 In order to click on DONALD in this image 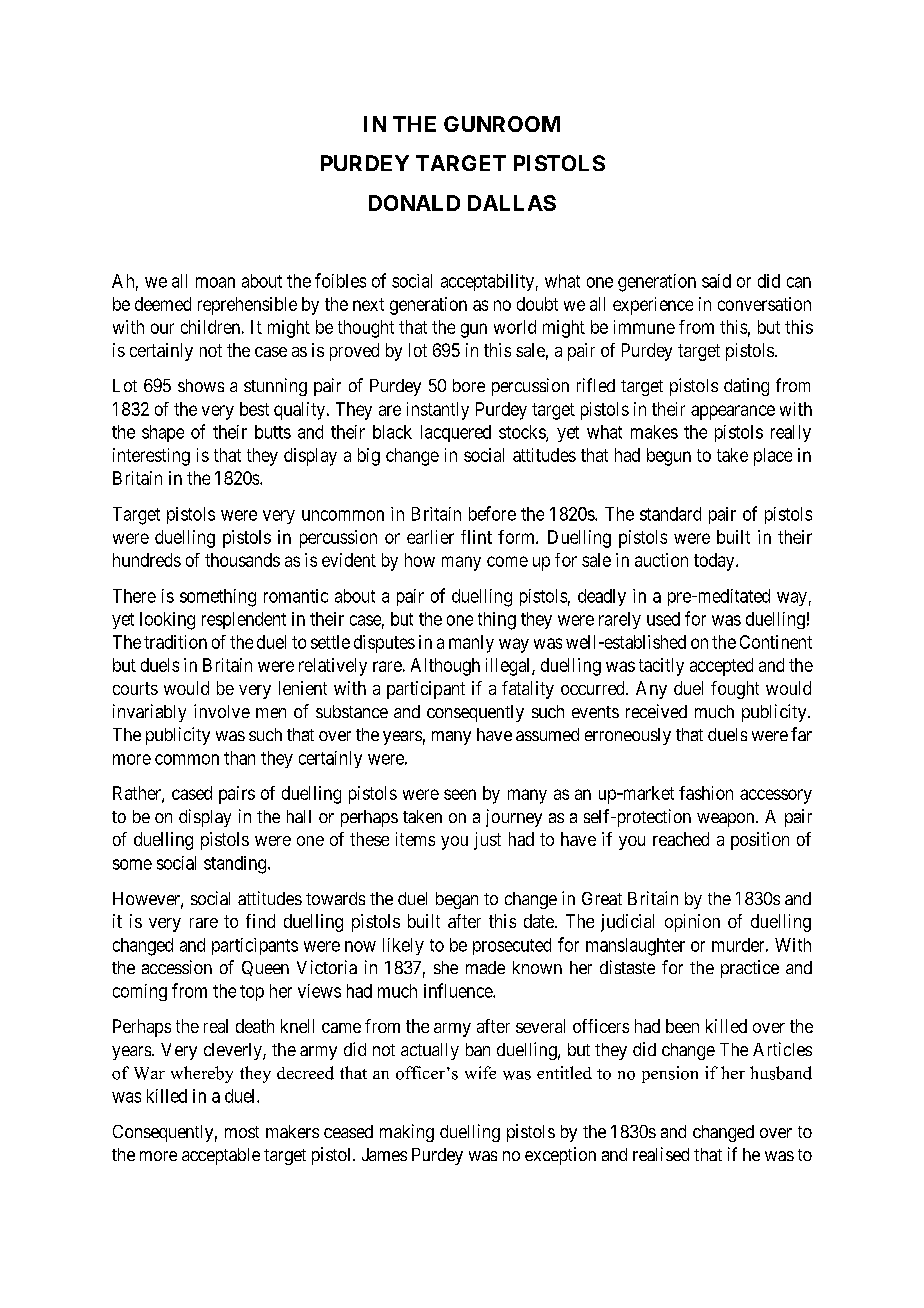, I will do `click(414, 203)`.
